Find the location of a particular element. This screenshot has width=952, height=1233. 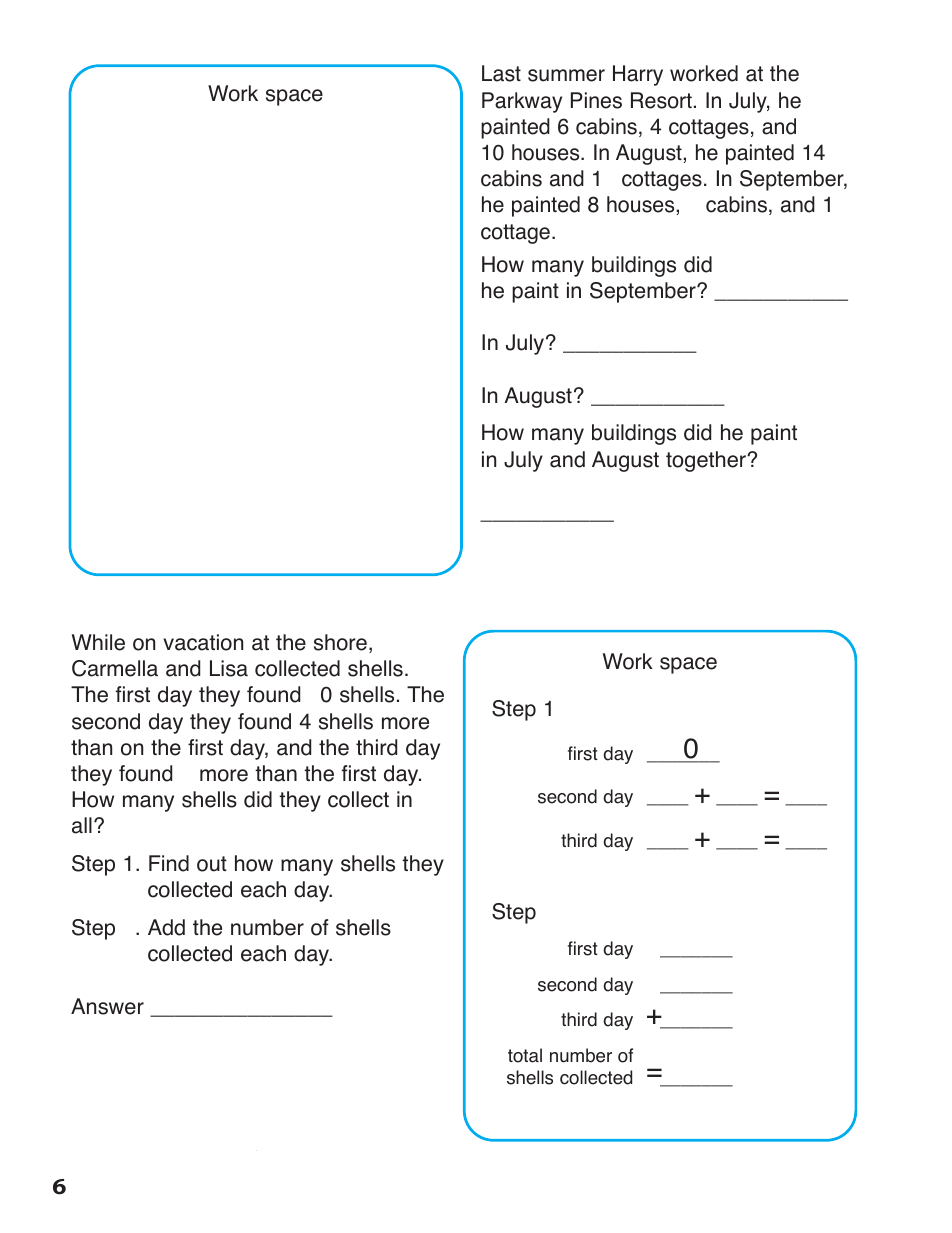

total is located at coordinates (525, 1055).
